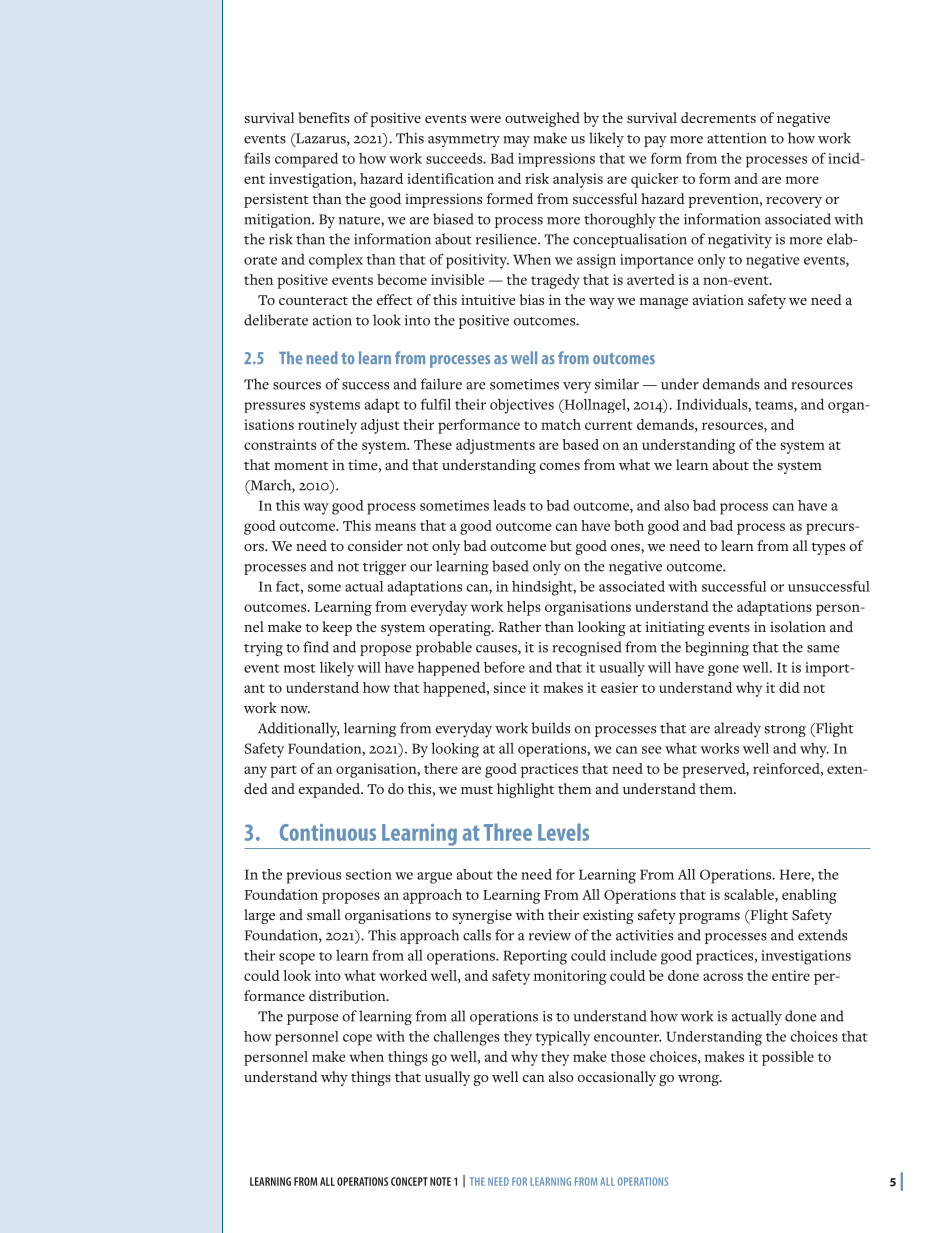 The image size is (952, 1233). What do you see at coordinates (324, 914) in the page?
I see `small` at bounding box center [324, 914].
